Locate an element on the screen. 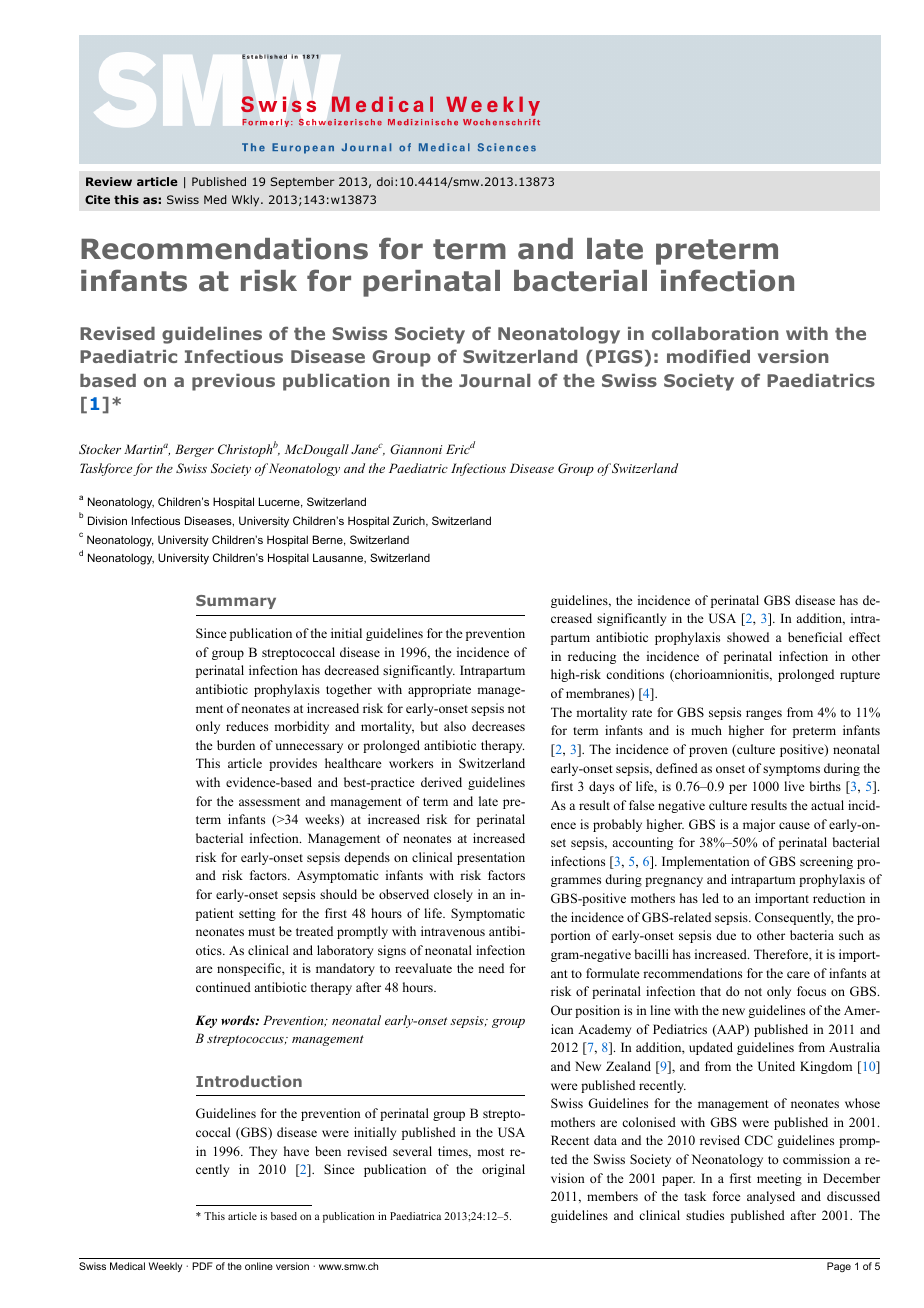  ranges is located at coordinates (764, 715).
